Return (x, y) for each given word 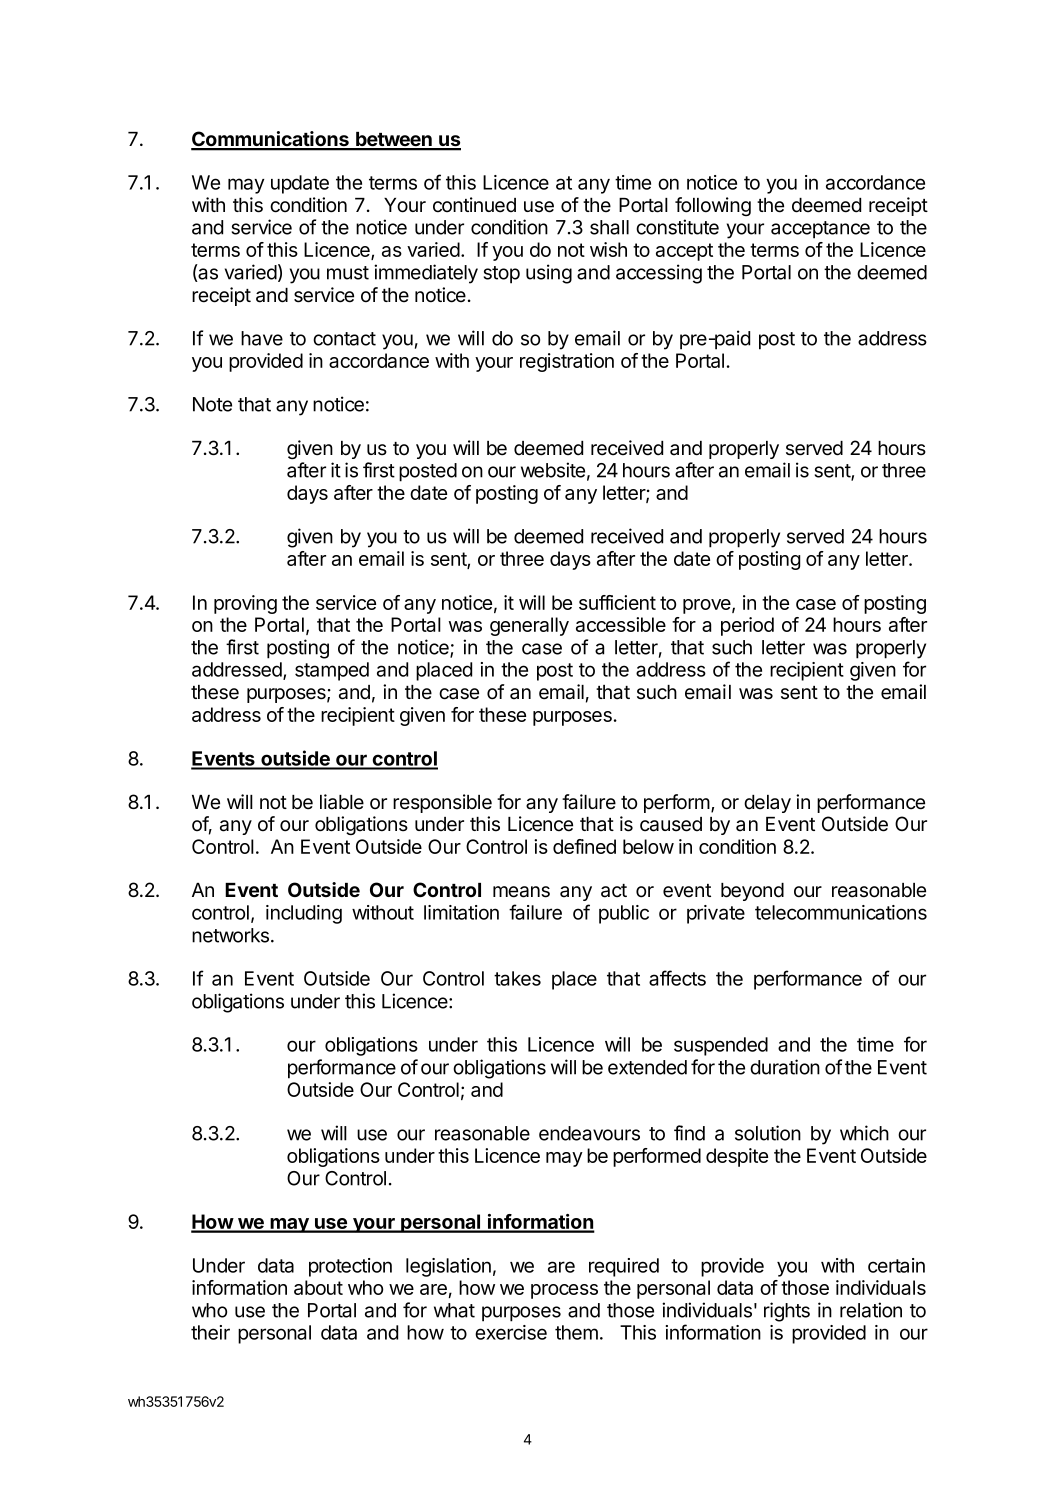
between (394, 140)
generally (529, 626)
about (318, 1287)
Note (212, 404)
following (713, 206)
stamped (332, 671)
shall (609, 227)
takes (517, 978)
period (747, 626)
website (553, 470)
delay (767, 804)
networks (230, 935)
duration (785, 1067)
